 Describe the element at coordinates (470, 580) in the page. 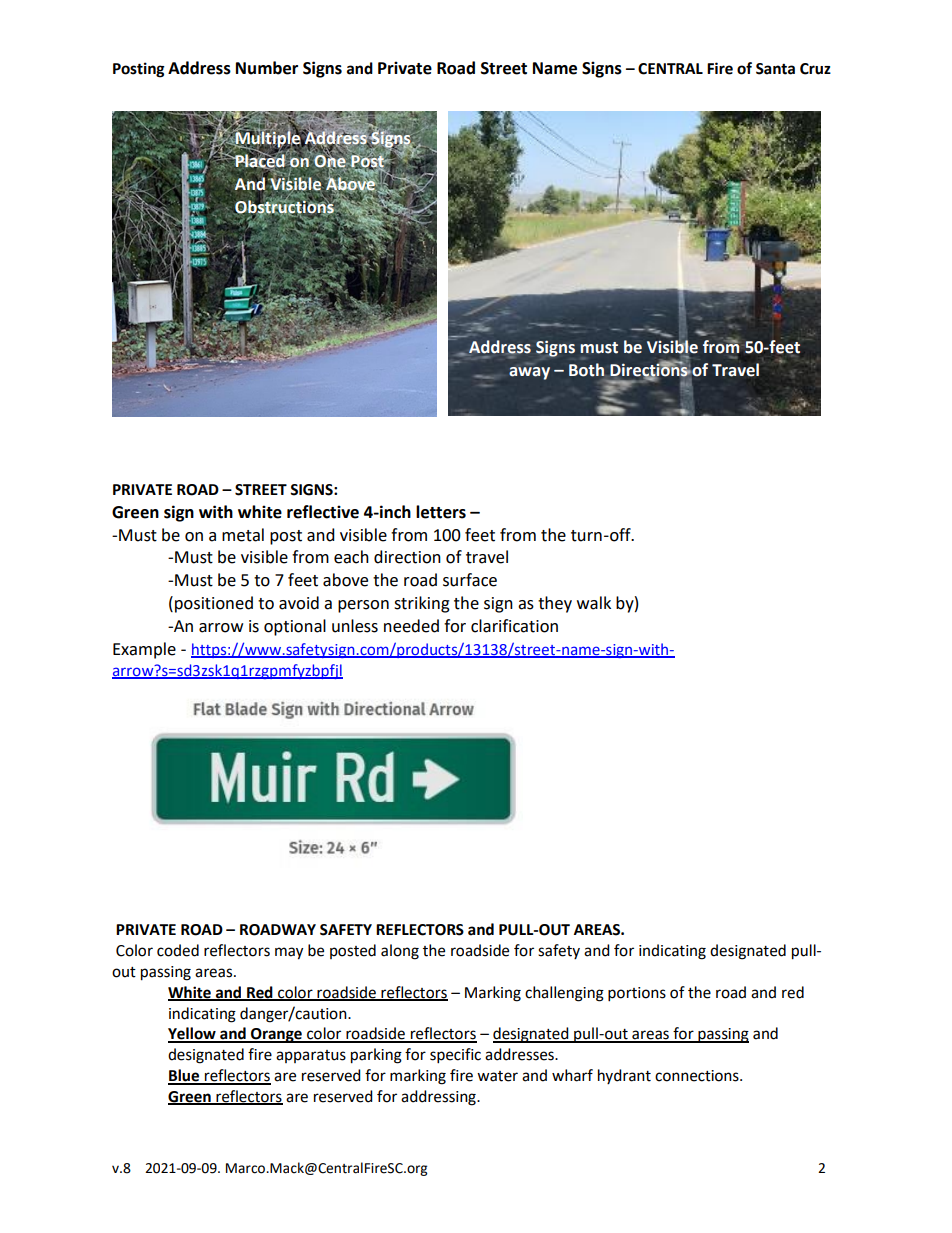

I see `surface` at that location.
